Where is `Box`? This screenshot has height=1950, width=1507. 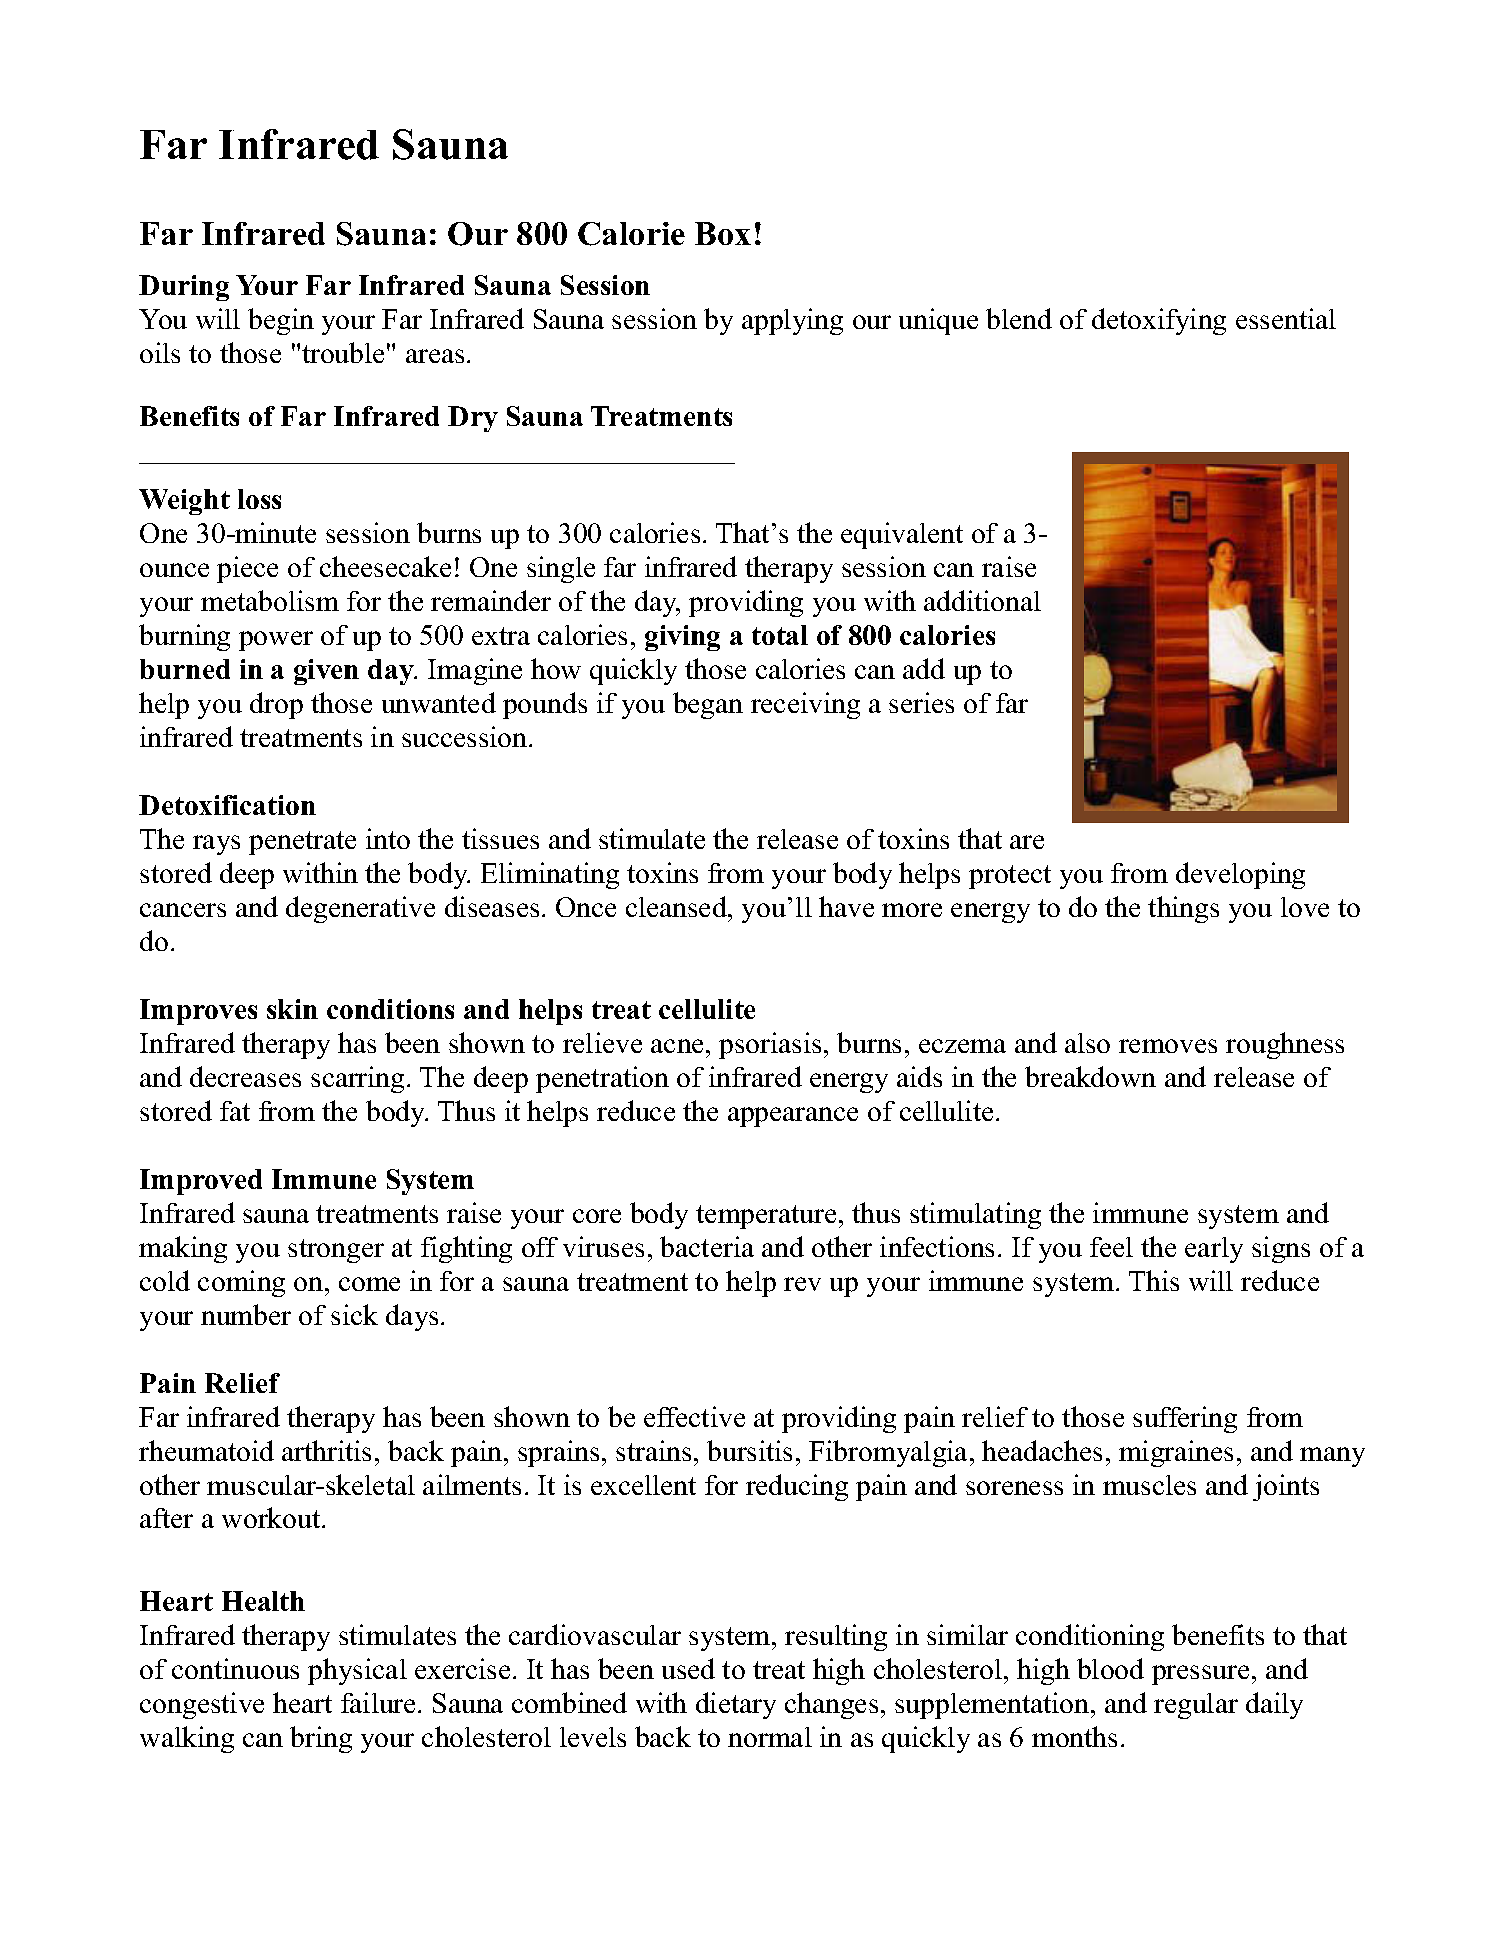 Box is located at coordinates (723, 233).
